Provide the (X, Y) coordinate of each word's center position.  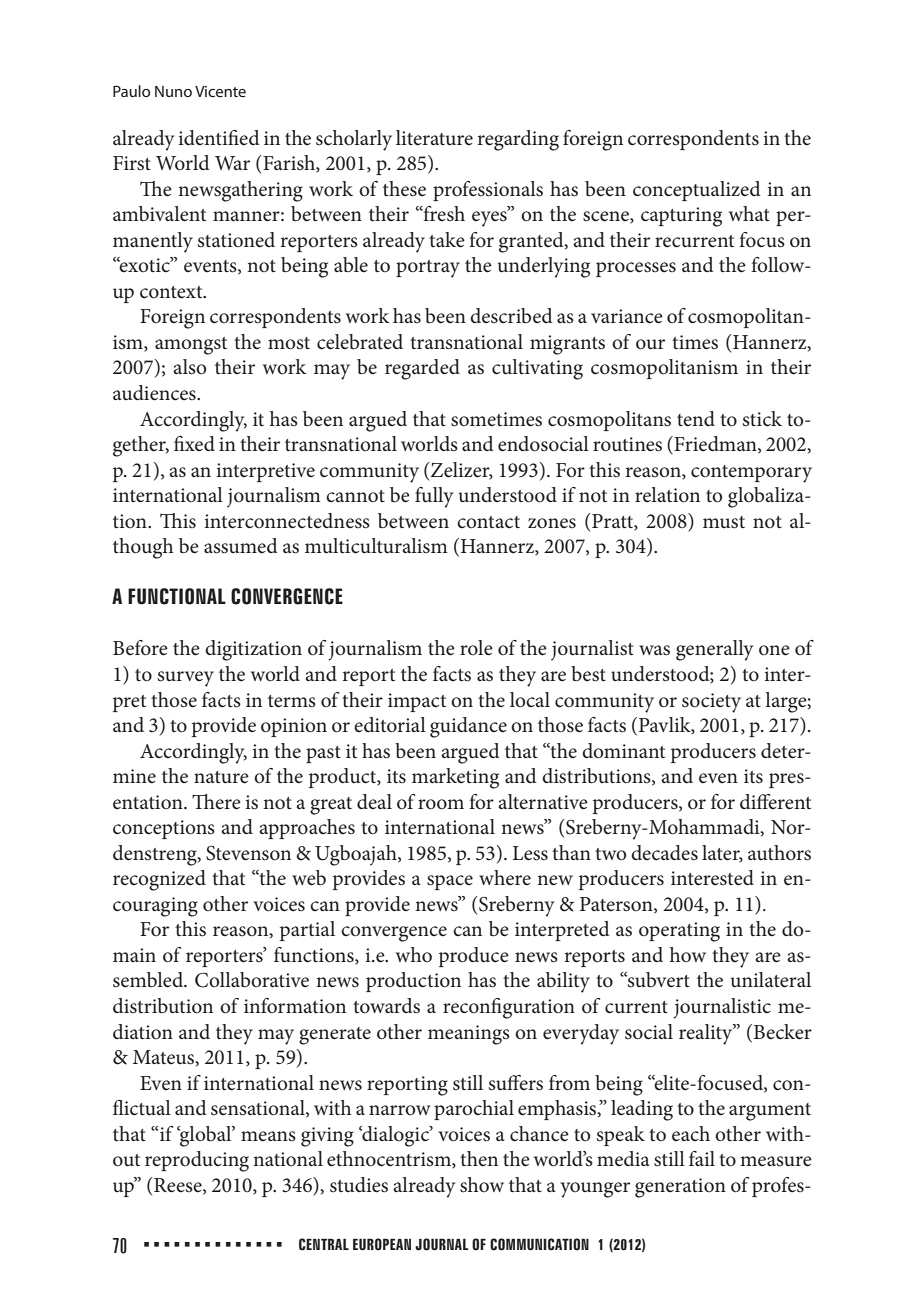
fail (702, 1158)
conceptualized (697, 191)
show (482, 1185)
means (268, 1136)
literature (434, 138)
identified (219, 138)
